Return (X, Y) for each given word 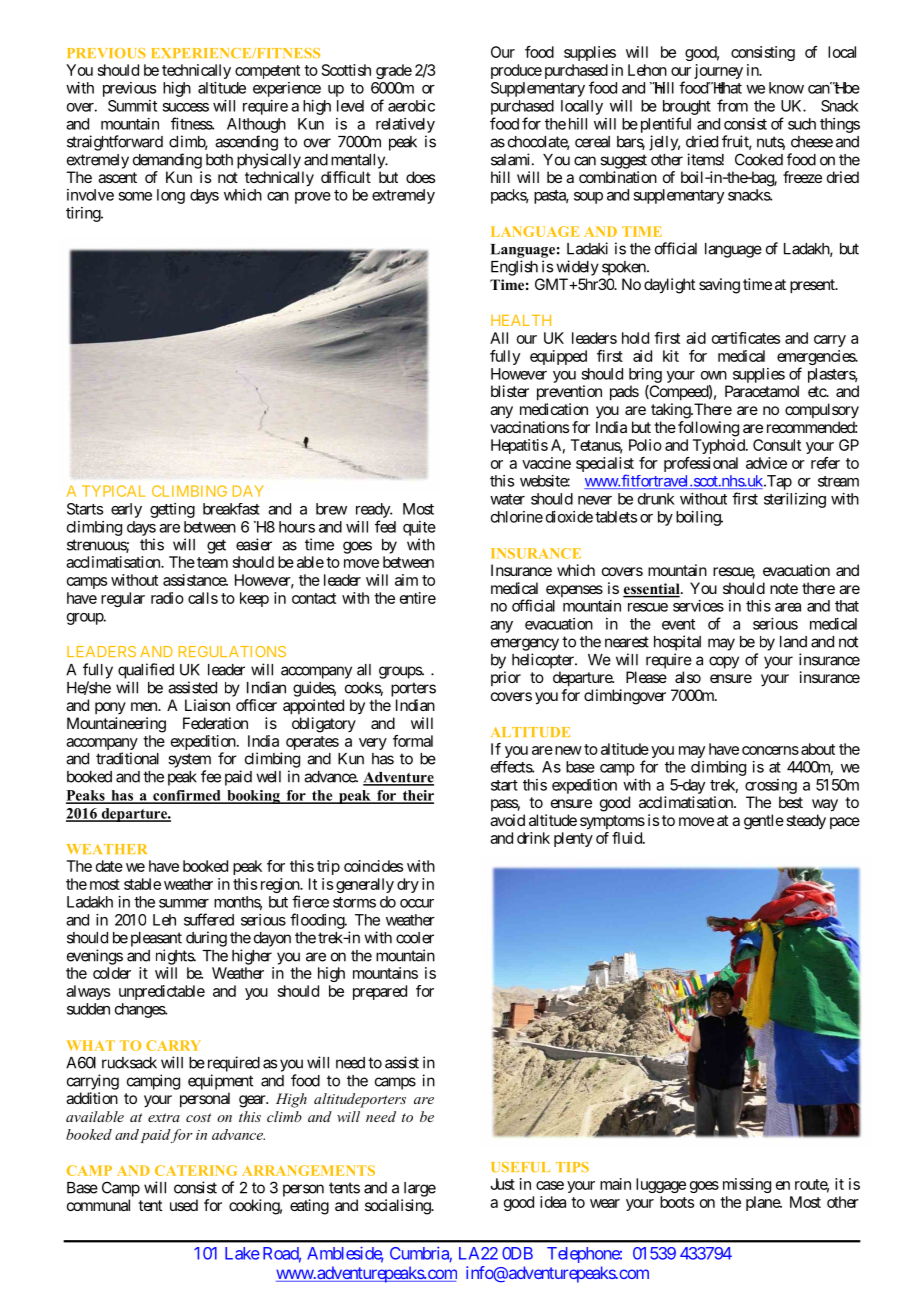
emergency (525, 644)
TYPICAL (113, 491)
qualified (146, 671)
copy (724, 662)
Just (502, 1184)
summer (184, 903)
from (732, 105)
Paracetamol (762, 391)
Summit (132, 106)
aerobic (411, 106)
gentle (764, 822)
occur (417, 903)
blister (510, 391)
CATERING (196, 1170)
